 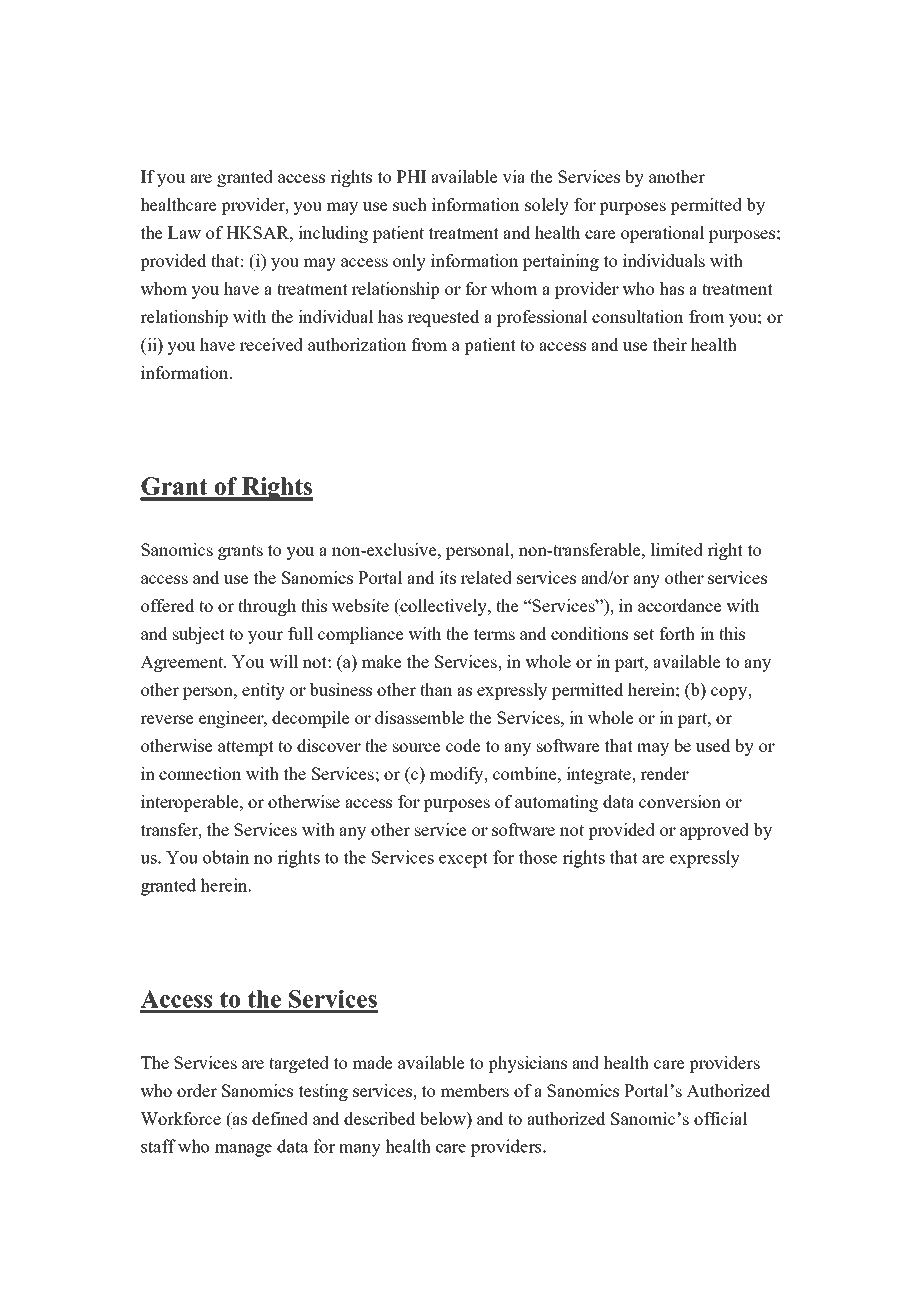 What do you see at coordinates (714, 831) in the image?
I see `approved` at bounding box center [714, 831].
